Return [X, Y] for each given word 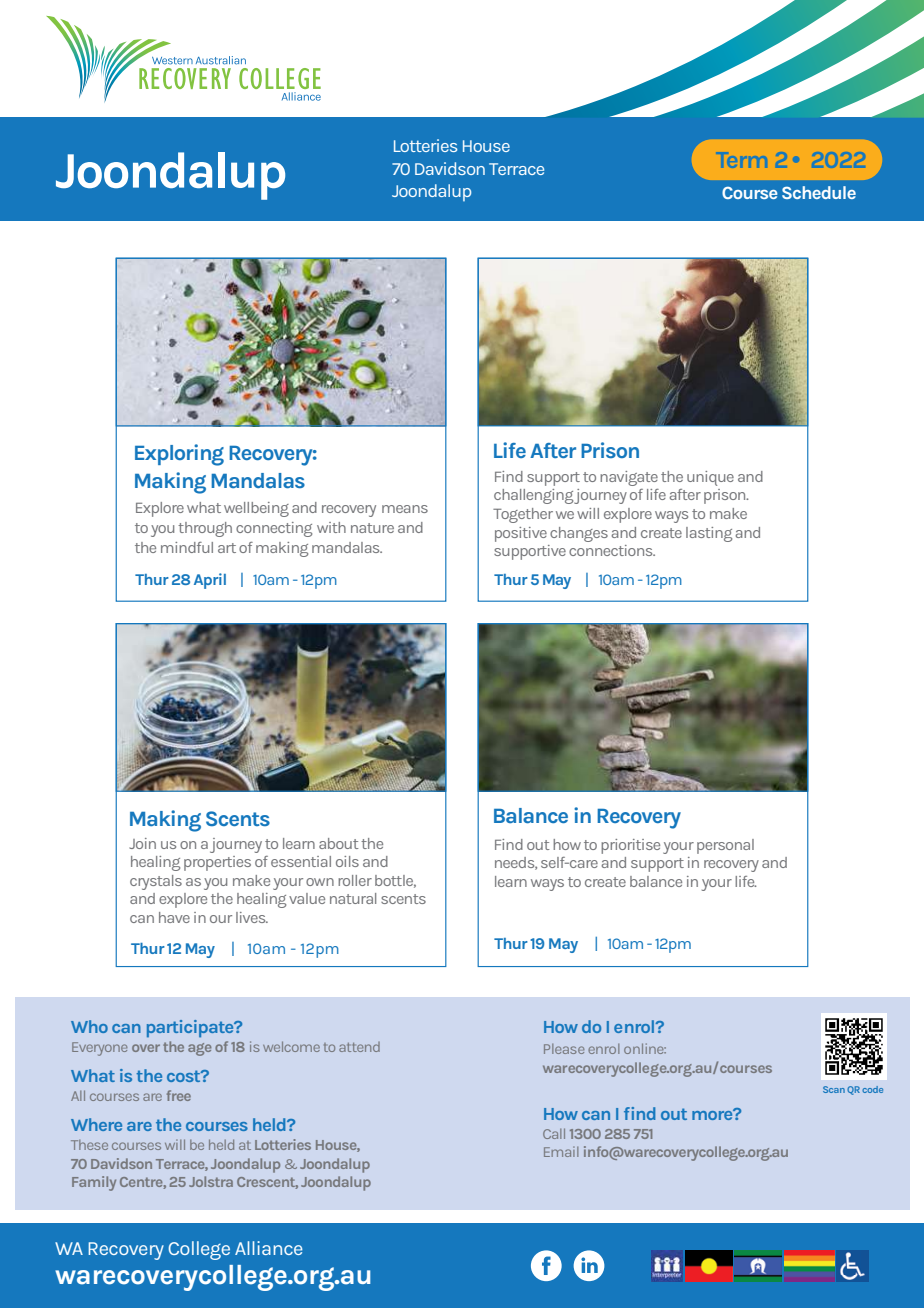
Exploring [179, 455]
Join [142, 843]
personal [725, 846]
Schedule [819, 192]
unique [710, 478]
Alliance [269, 1248]
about [339, 843]
